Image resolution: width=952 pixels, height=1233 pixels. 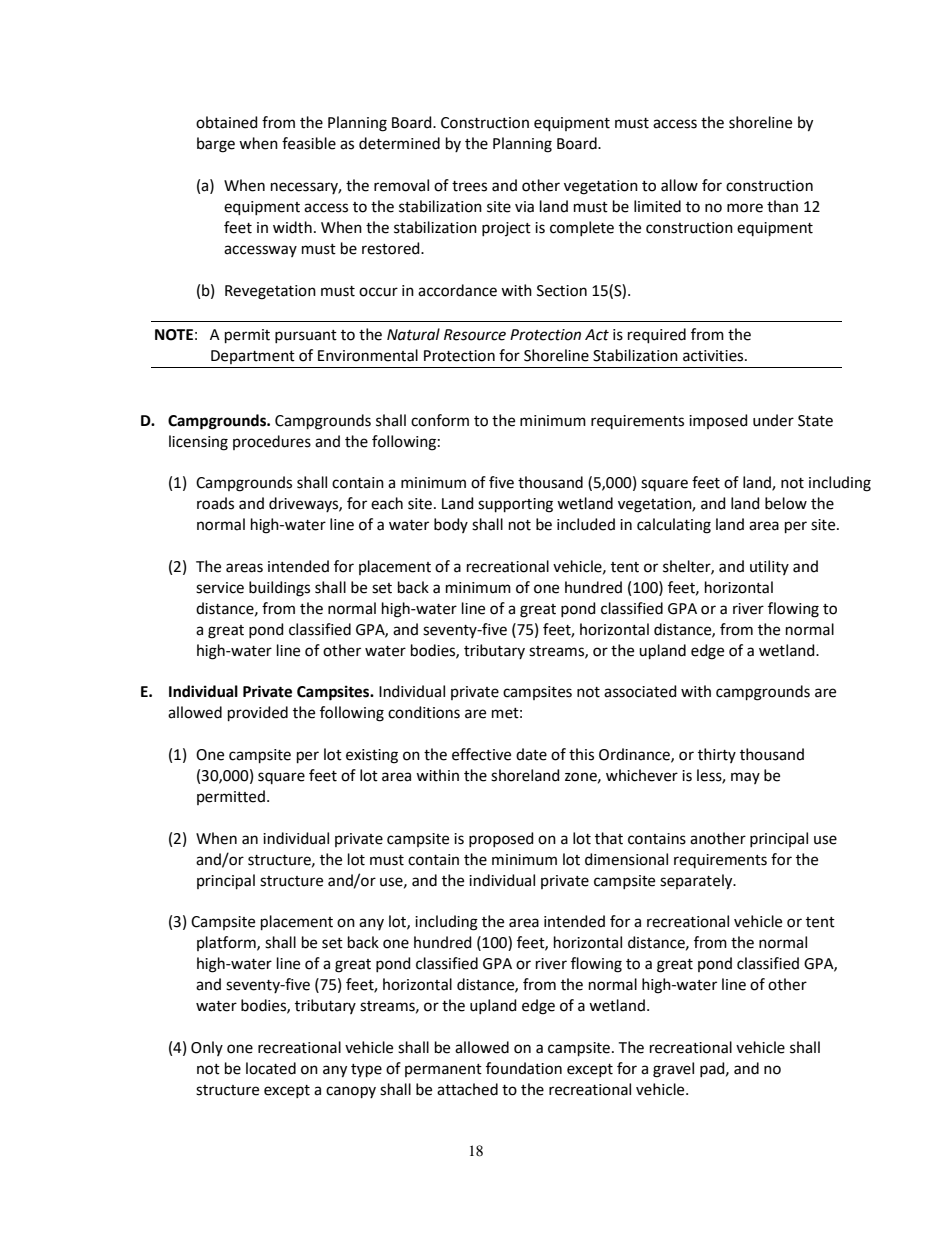 I want to click on barge, so click(x=216, y=145).
